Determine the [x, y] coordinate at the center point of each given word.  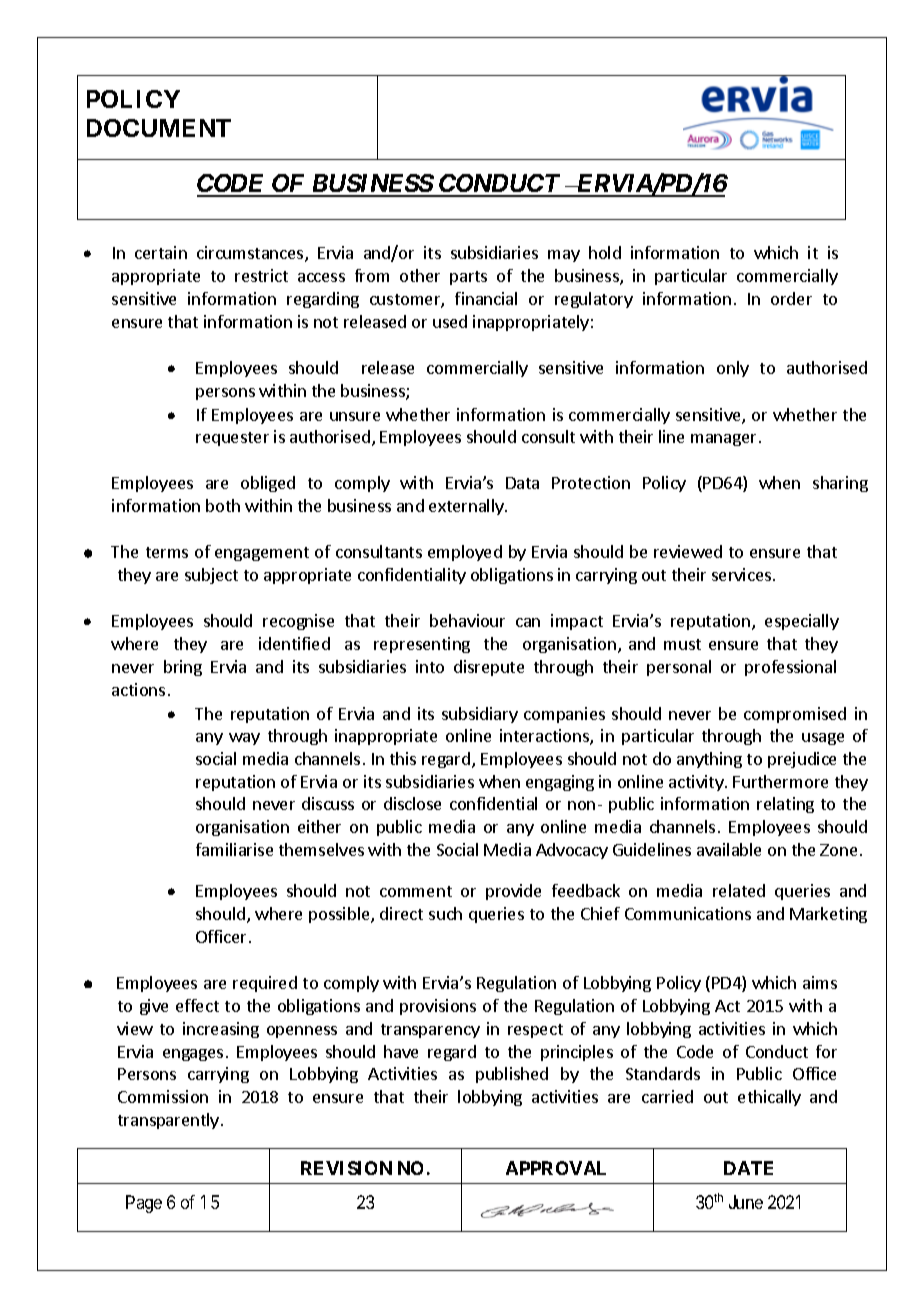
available [729, 849]
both [223, 505]
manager [723, 440]
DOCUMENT [159, 128]
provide [513, 892]
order [791, 298]
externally [467, 507]
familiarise [234, 849]
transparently [170, 1121]
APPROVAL [556, 1168]
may [564, 256]
